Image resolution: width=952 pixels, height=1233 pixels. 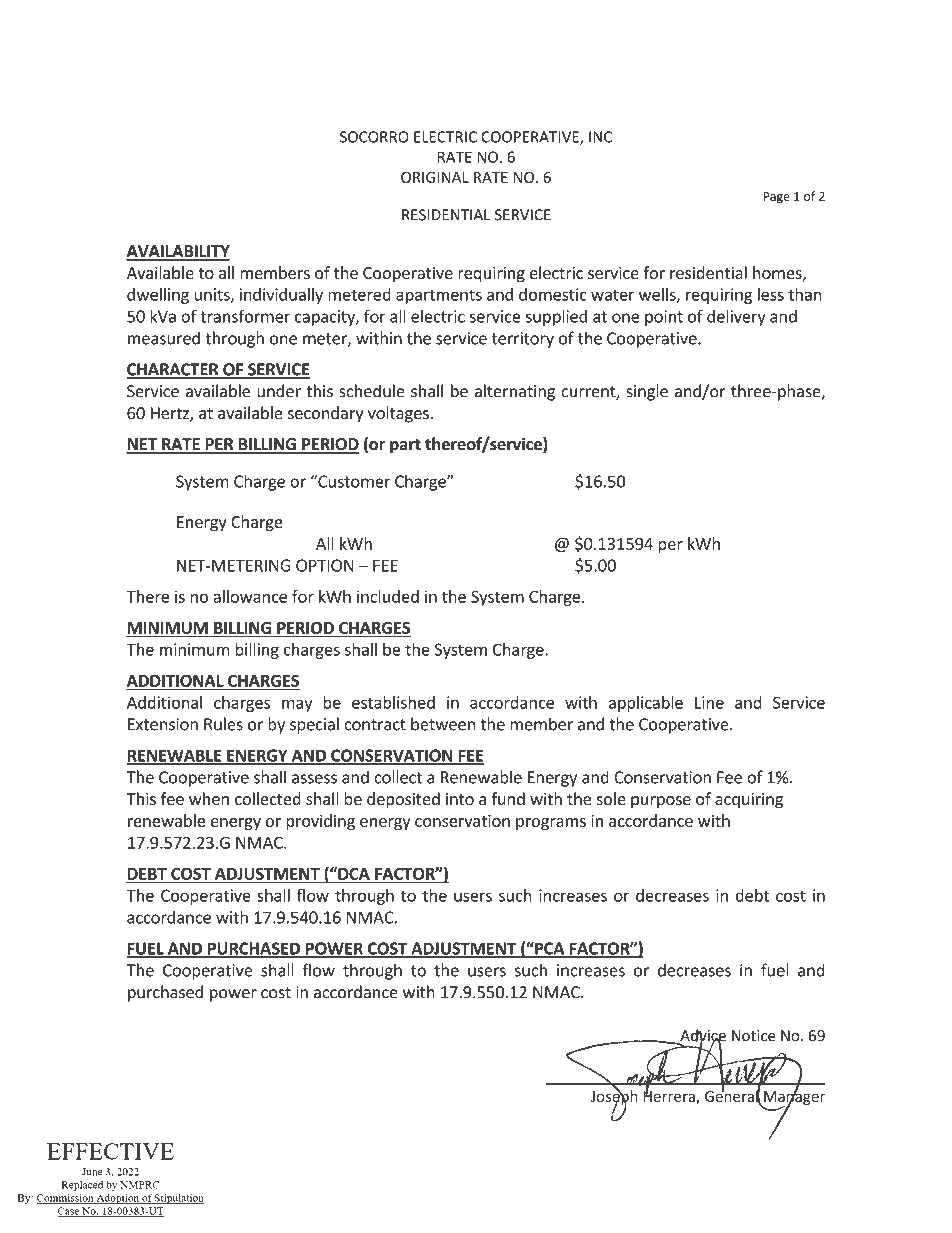 I want to click on Line, so click(x=709, y=702).
